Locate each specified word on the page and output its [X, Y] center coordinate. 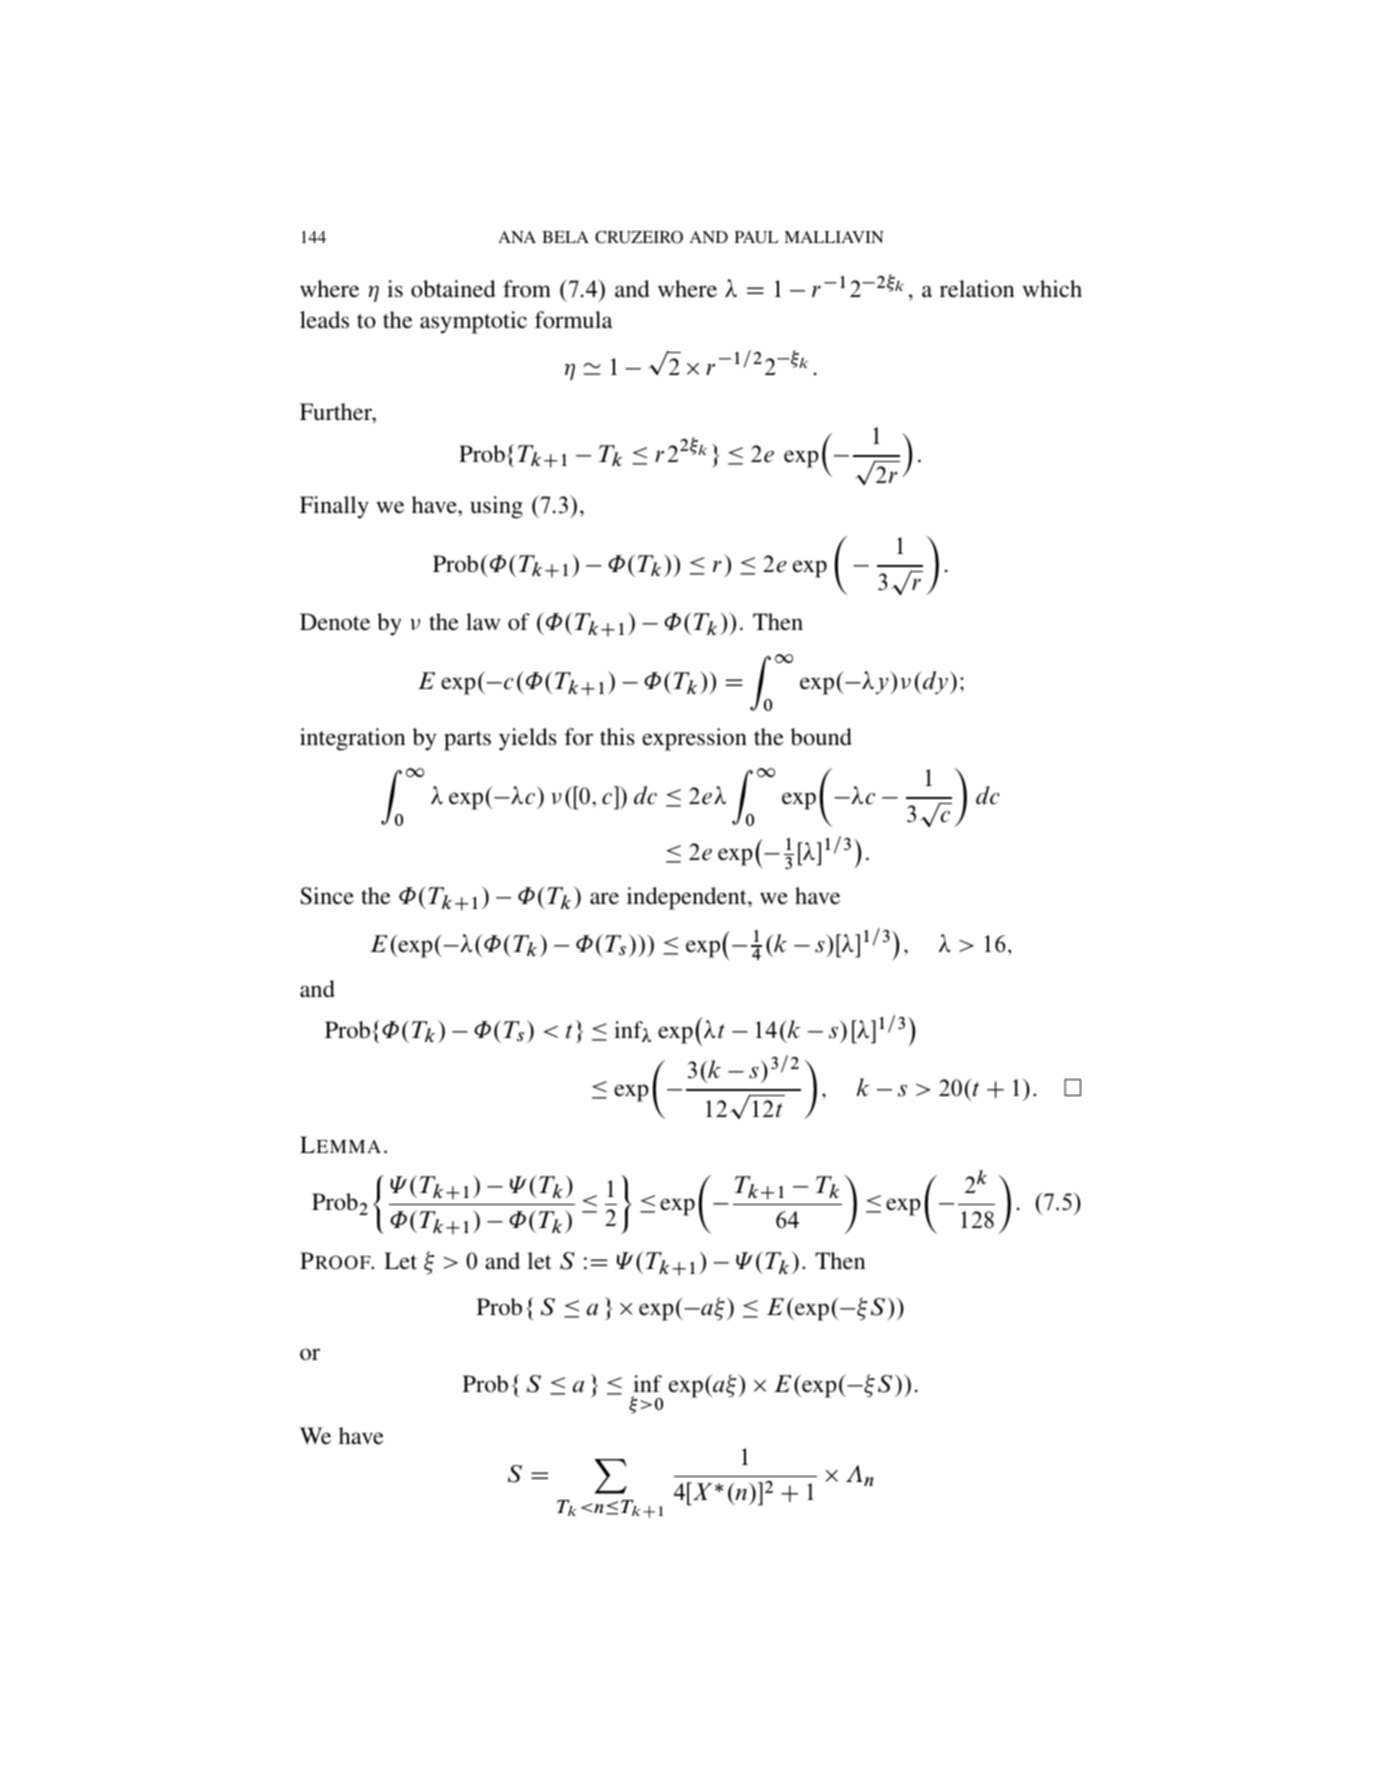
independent [688, 898]
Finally [334, 507]
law [483, 621]
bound [821, 736]
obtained [453, 289]
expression [694, 739]
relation [977, 289]
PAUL [756, 237]
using [496, 507]
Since [327, 896]
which [1052, 289]
